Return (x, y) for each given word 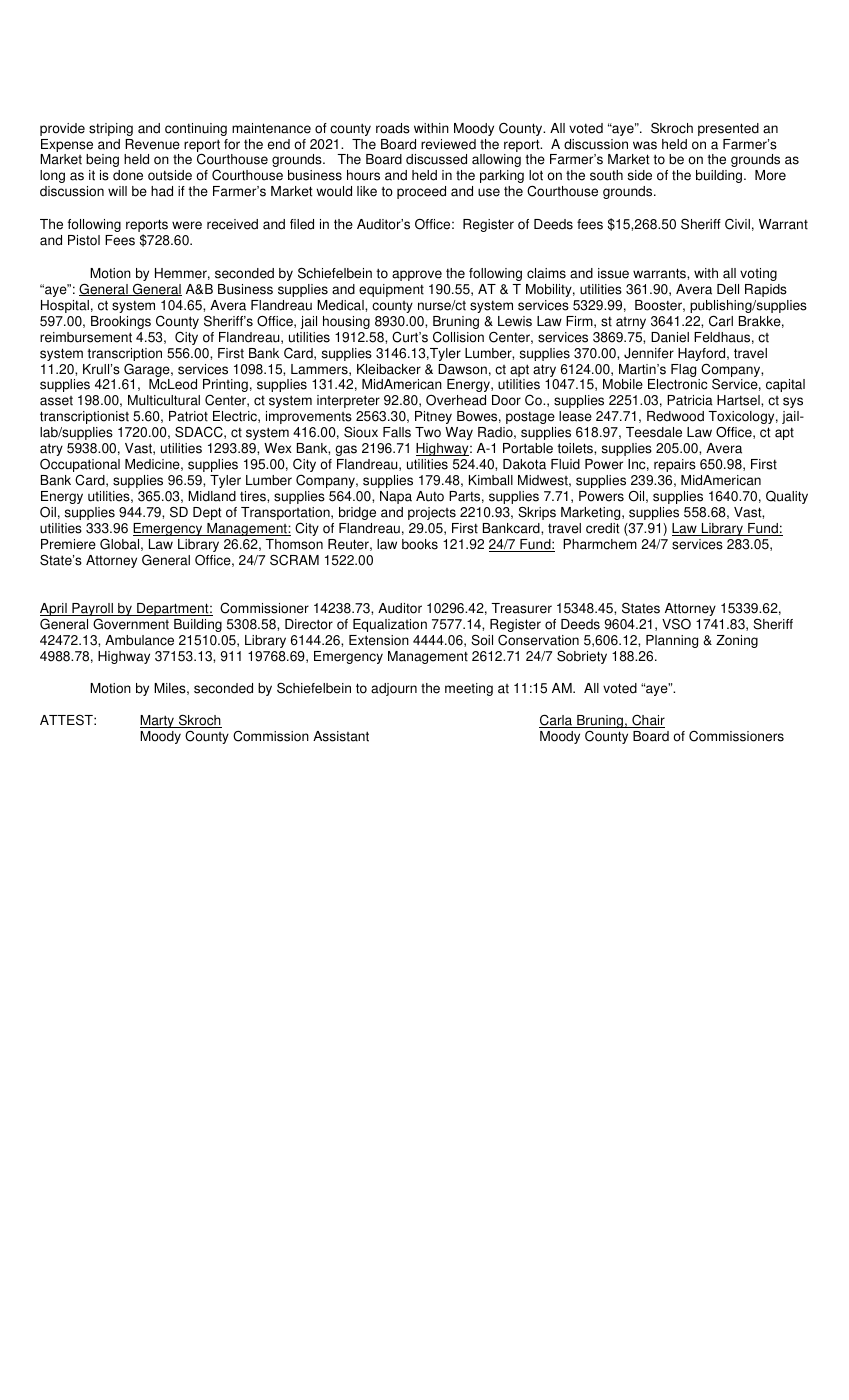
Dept (207, 513)
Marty (158, 721)
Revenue (152, 144)
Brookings (121, 322)
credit (603, 528)
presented (728, 129)
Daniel (670, 337)
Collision (458, 337)
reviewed (448, 144)
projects (432, 513)
